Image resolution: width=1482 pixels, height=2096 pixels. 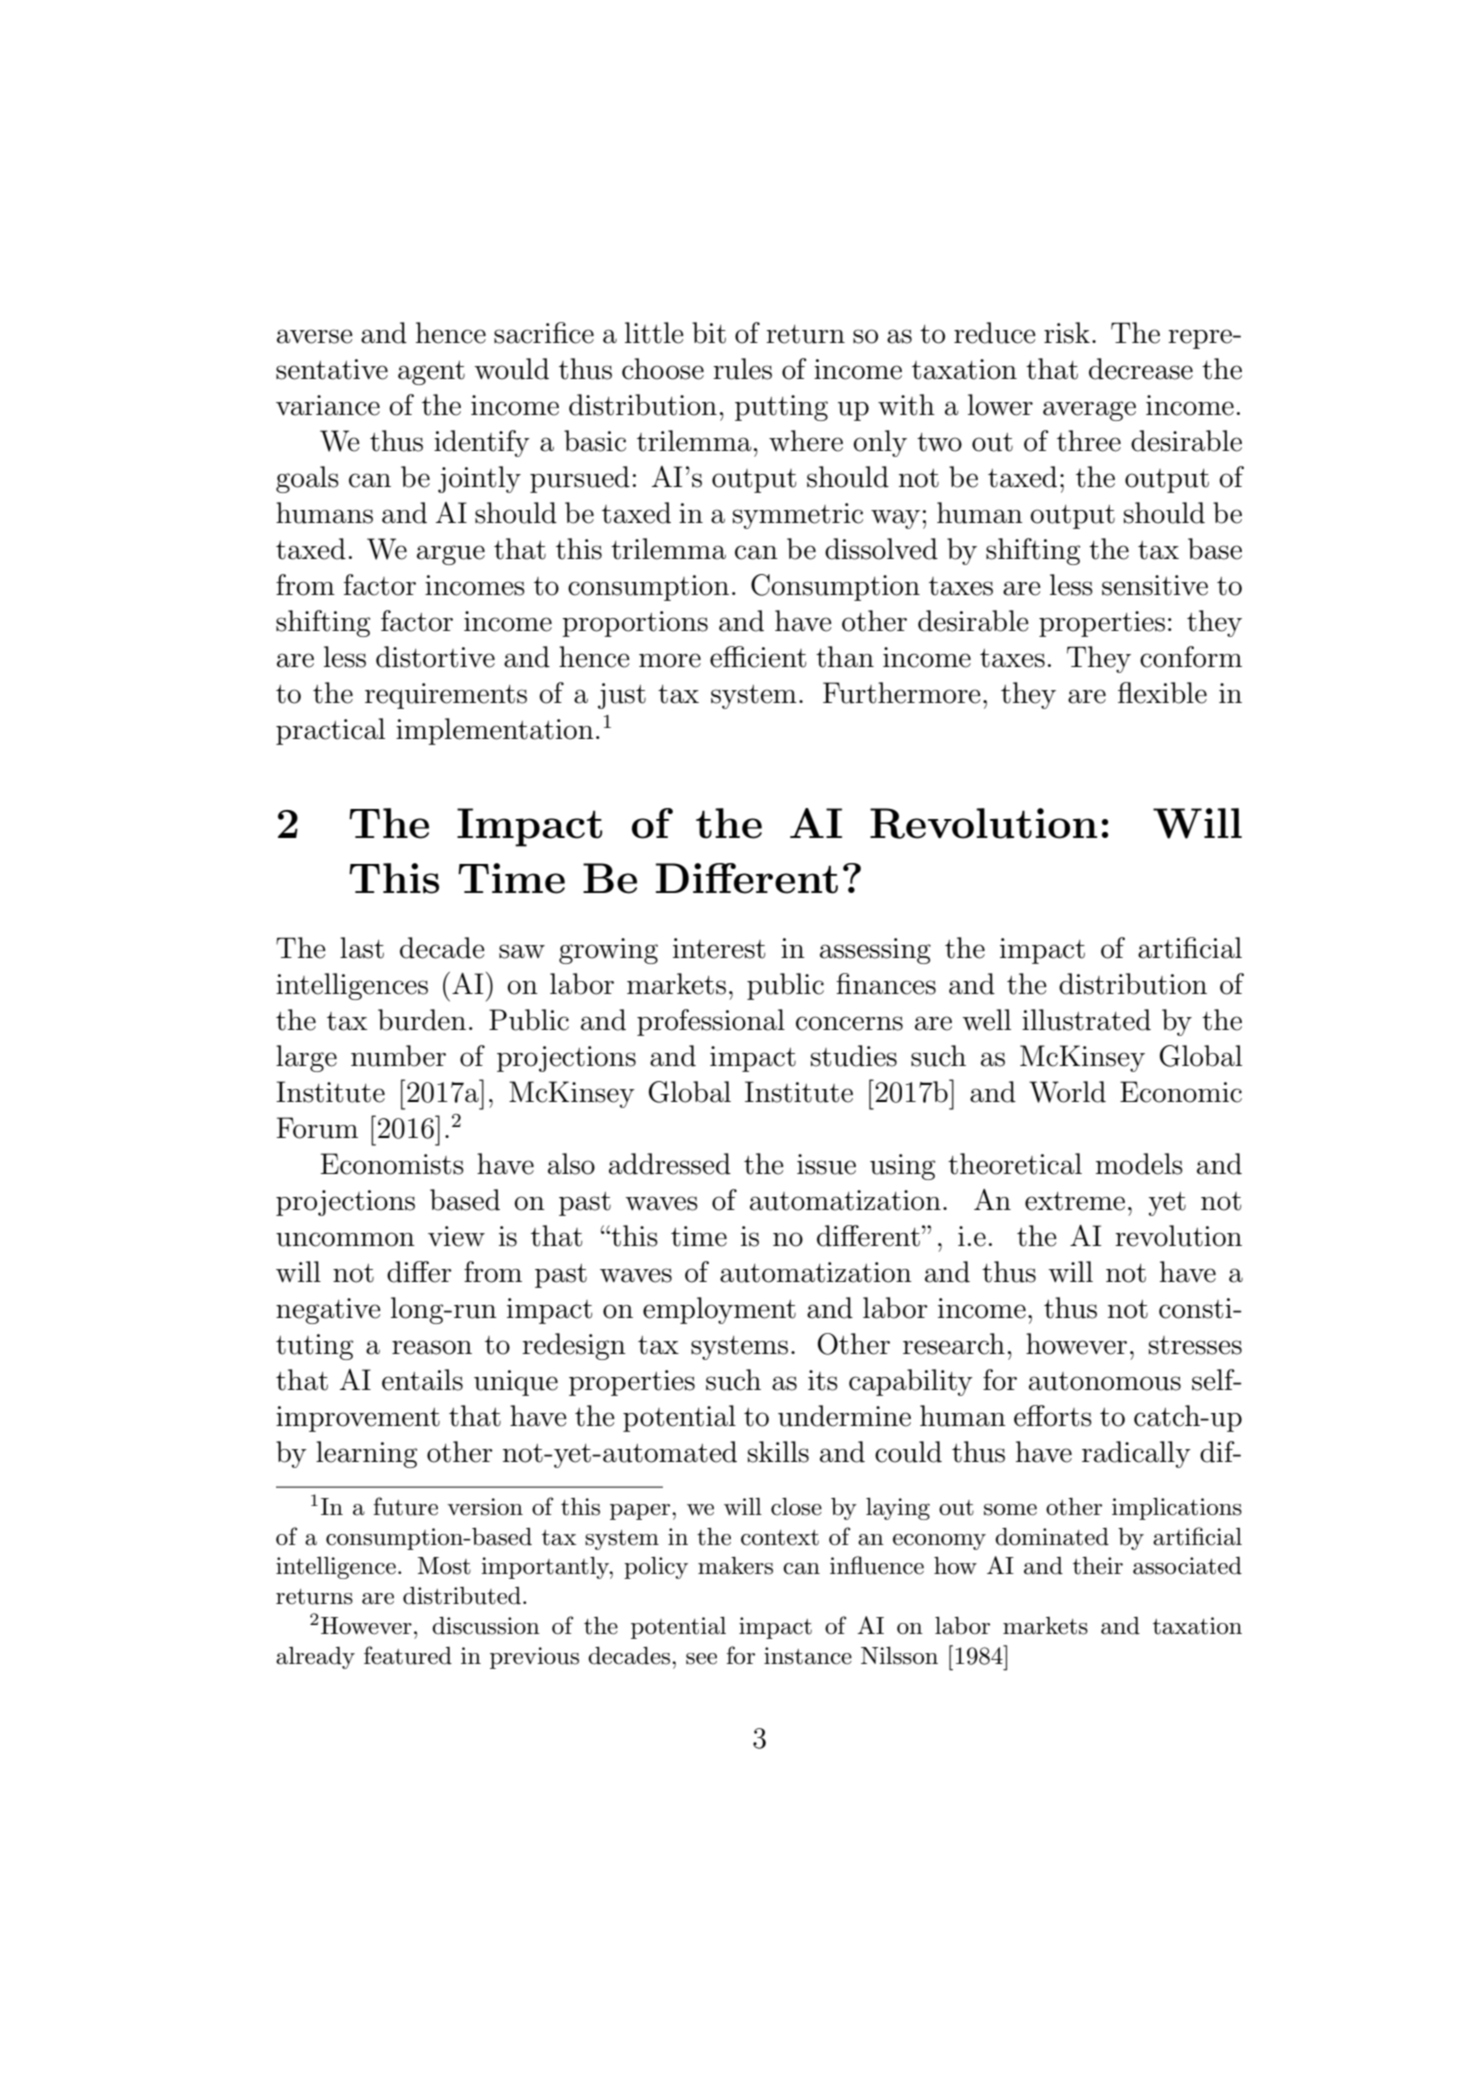 I want to click on average, so click(x=1089, y=411).
